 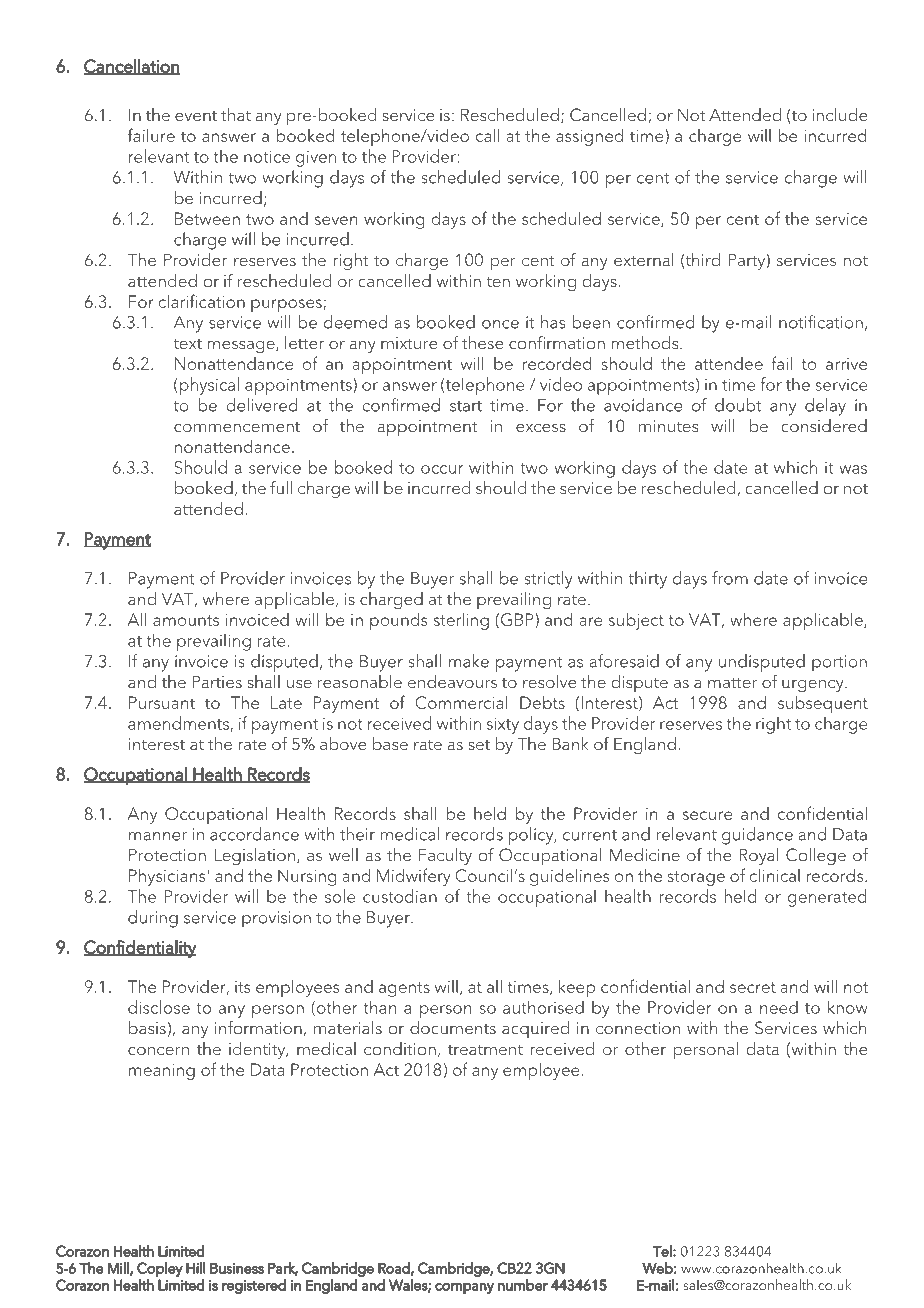 What do you see at coordinates (237, 1268) in the screenshot?
I see `Business` at bounding box center [237, 1268].
